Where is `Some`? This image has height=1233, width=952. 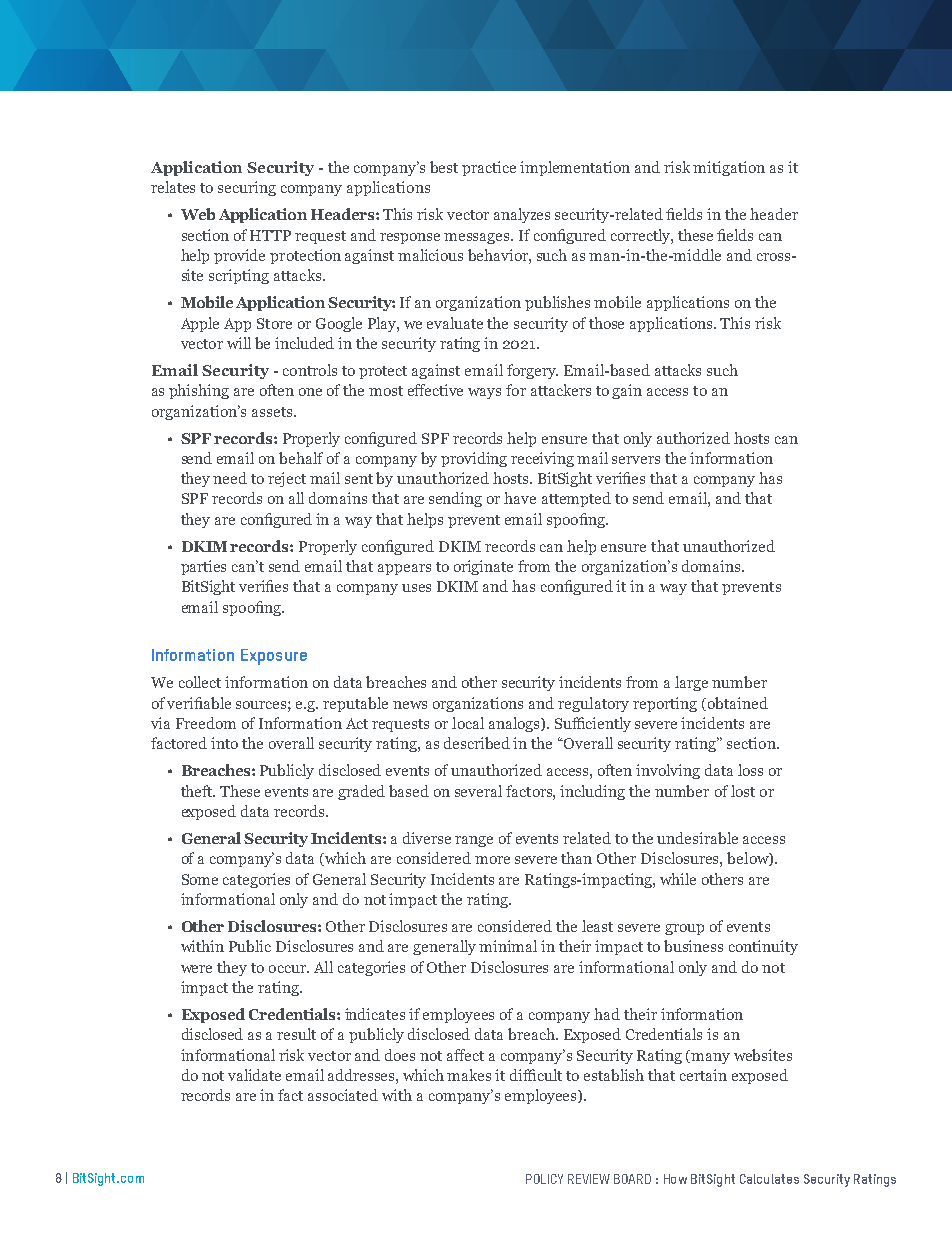
Some is located at coordinates (200, 879).
